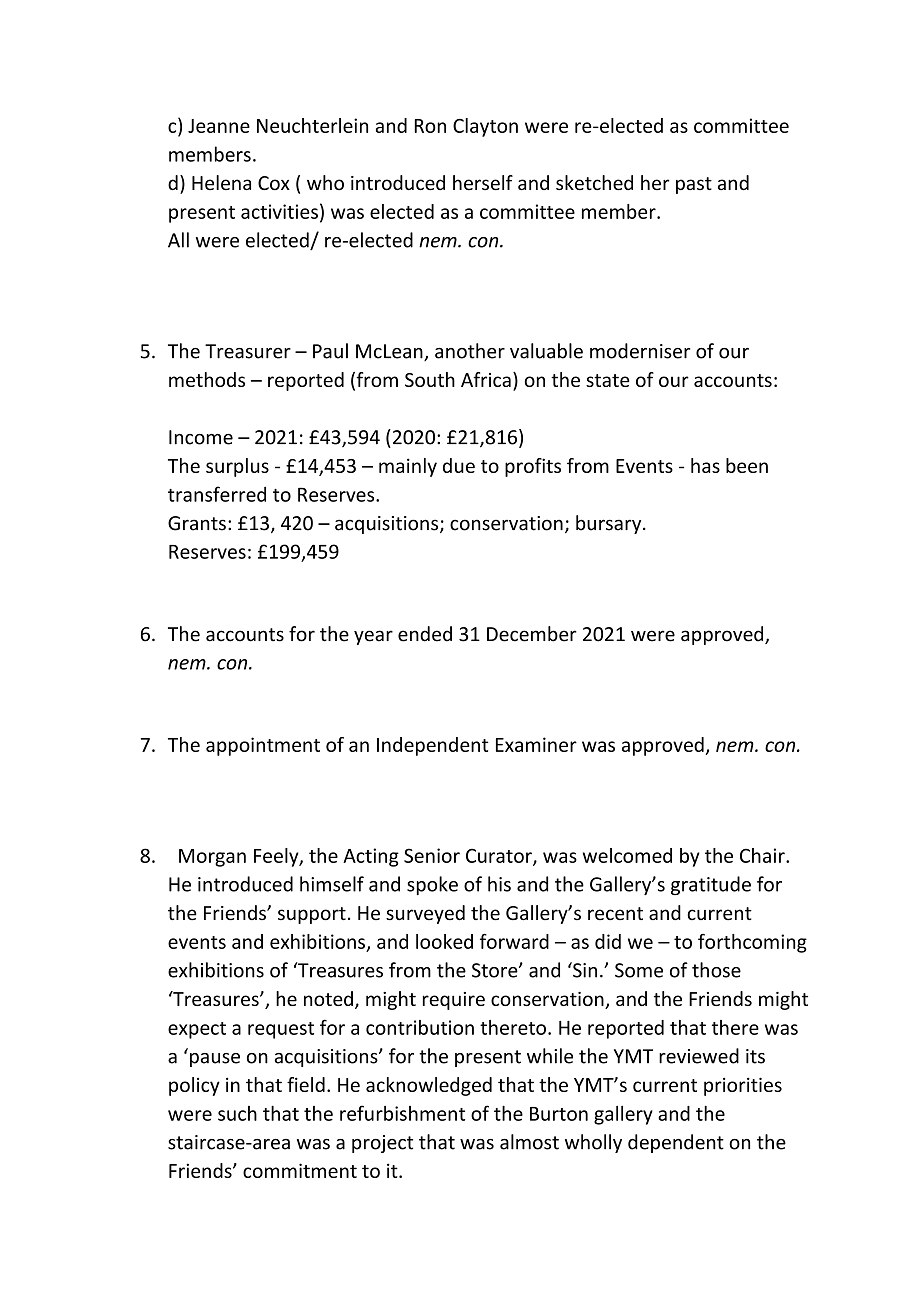 This document has width=924, height=1308. What do you see at coordinates (483, 183) in the document?
I see `herself` at bounding box center [483, 183].
